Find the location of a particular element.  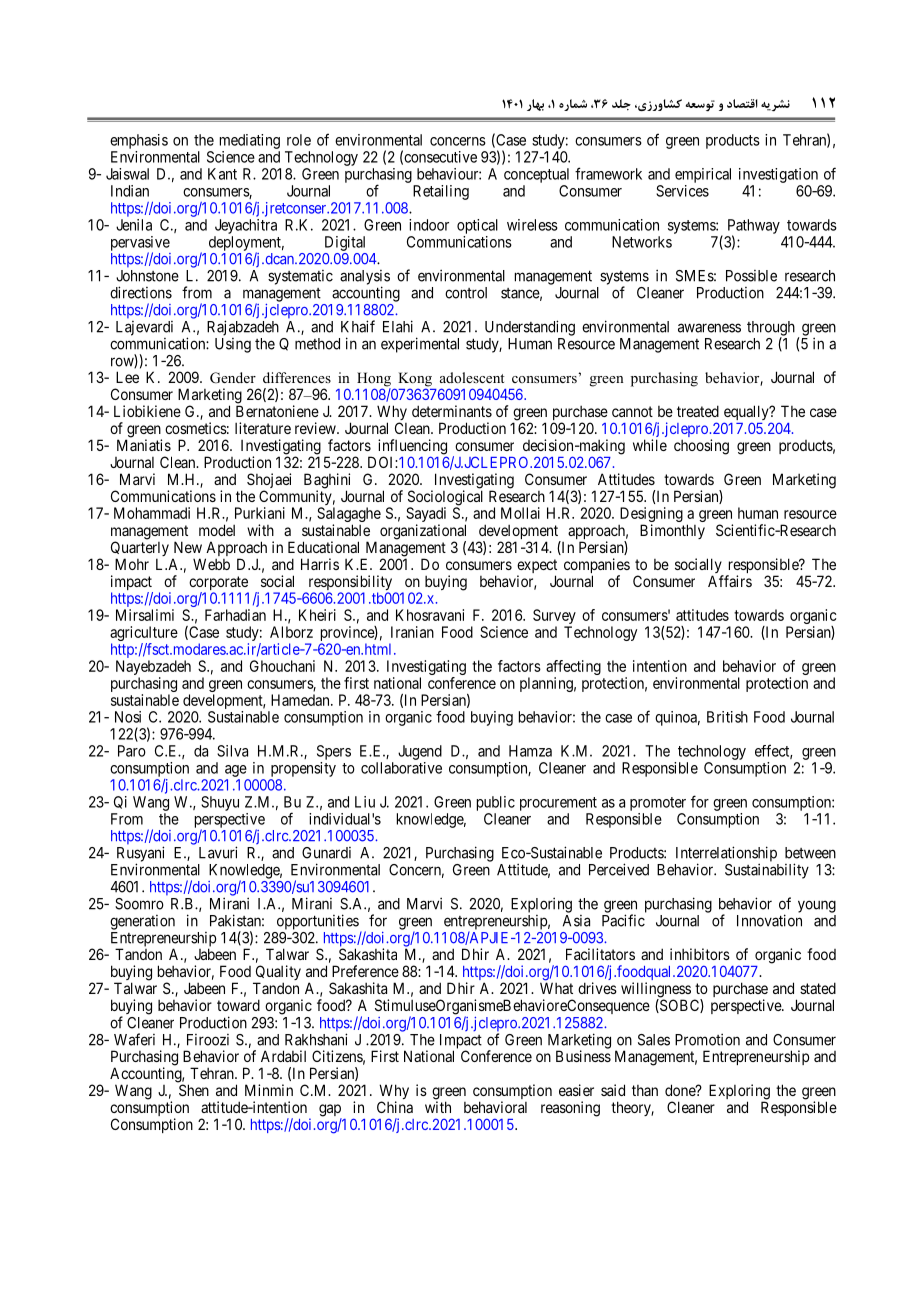

empirical is located at coordinates (703, 175).
